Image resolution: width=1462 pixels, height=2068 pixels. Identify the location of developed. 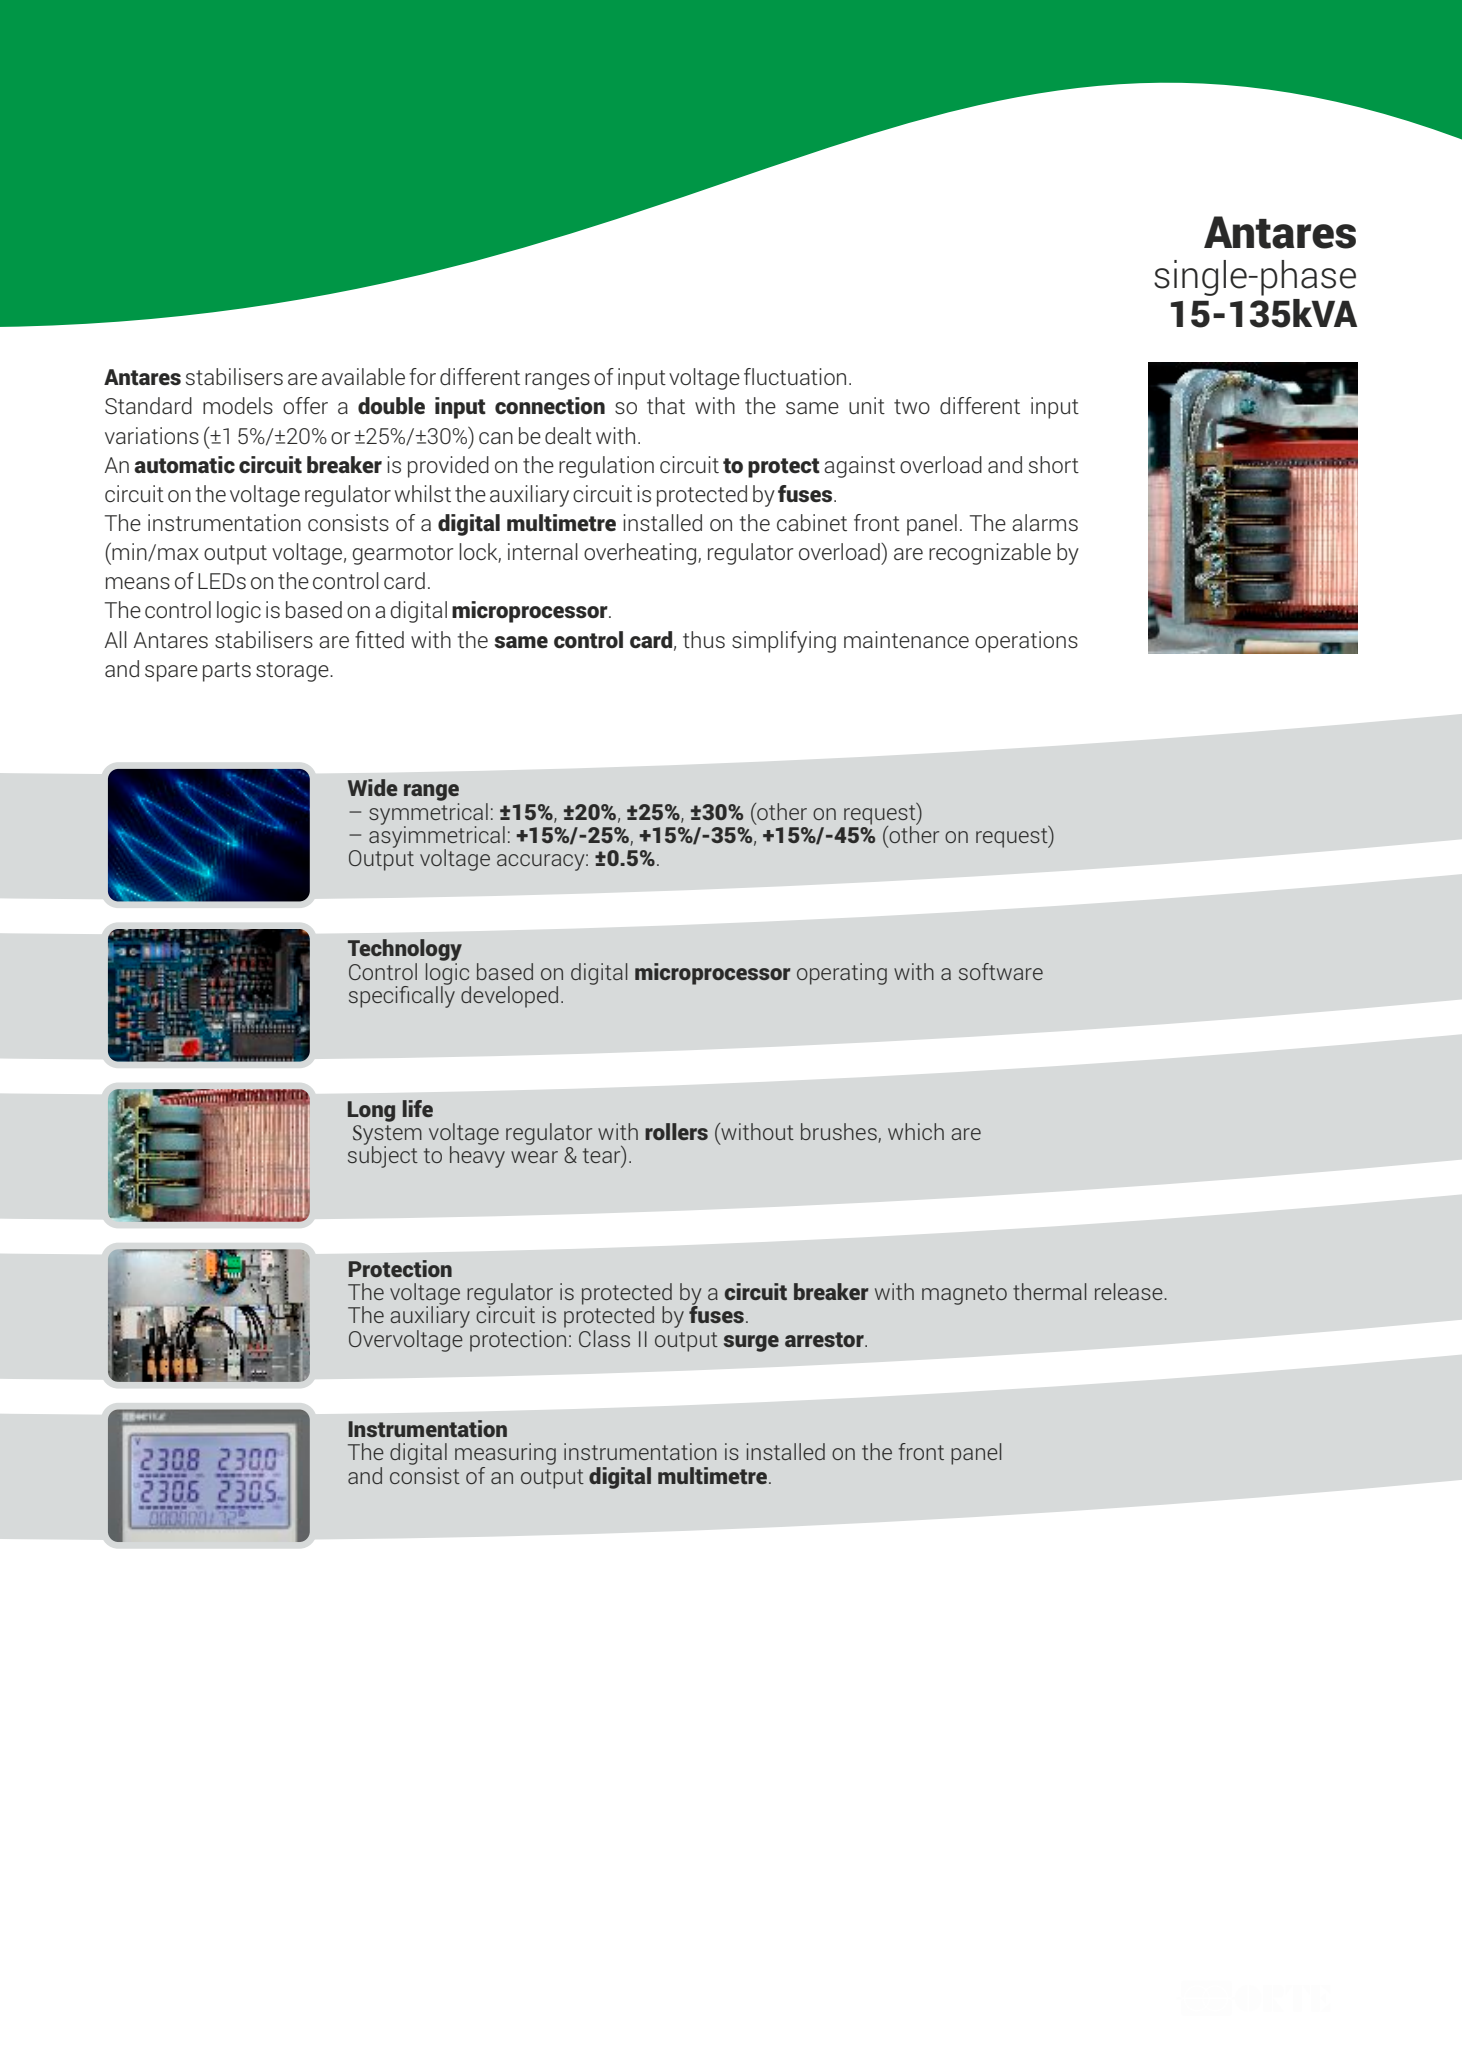
(509, 997).
